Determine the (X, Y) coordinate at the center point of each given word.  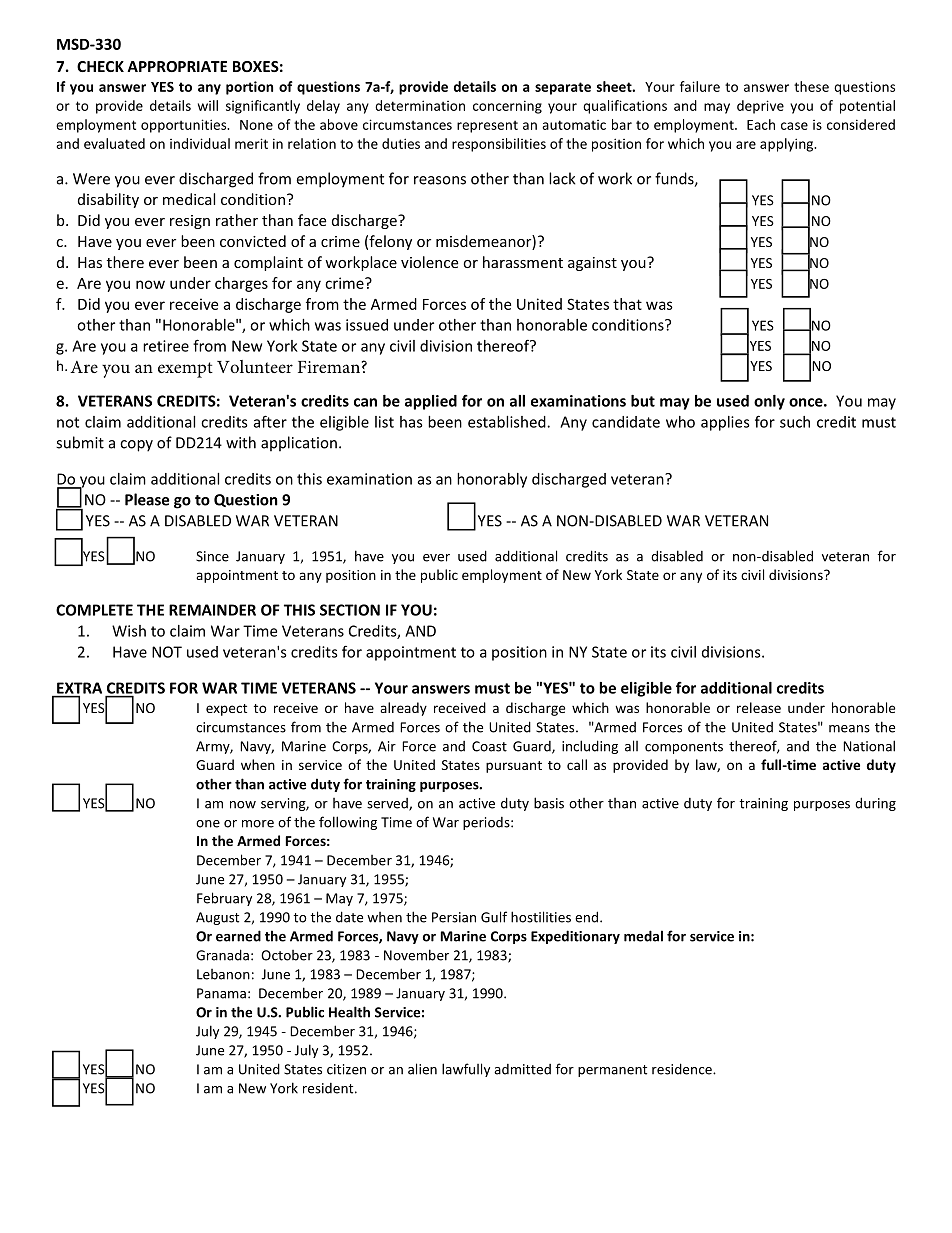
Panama (221, 993)
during (875, 804)
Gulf (494, 917)
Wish (129, 631)
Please (147, 499)
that (627, 304)
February (224, 899)
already (403, 709)
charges (241, 284)
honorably (492, 480)
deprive (760, 107)
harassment (523, 262)
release (759, 707)
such (795, 422)
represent (487, 126)
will (208, 105)
